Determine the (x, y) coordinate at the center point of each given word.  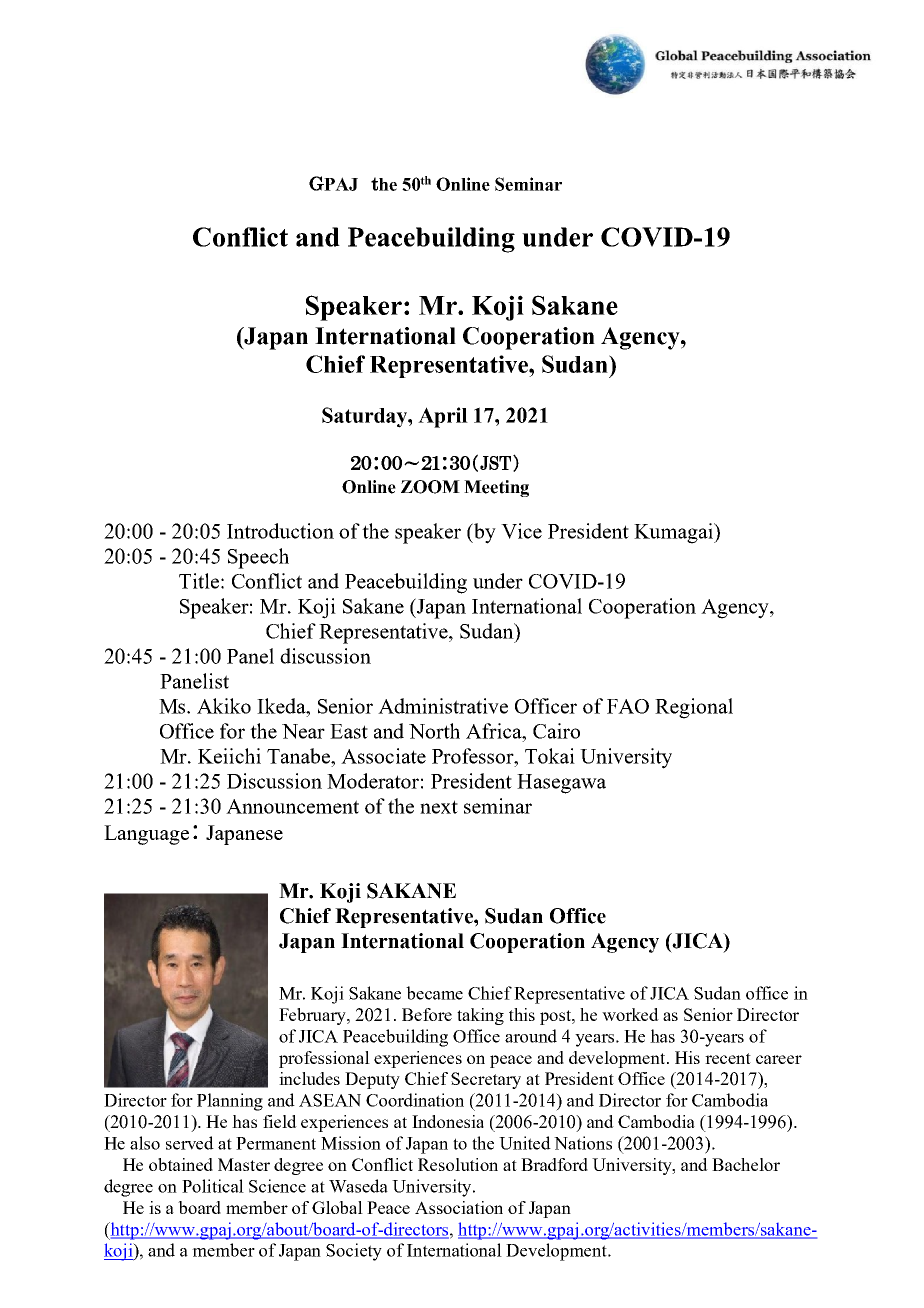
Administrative (443, 706)
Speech (258, 558)
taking (480, 1016)
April (443, 417)
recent (728, 1058)
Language (146, 835)
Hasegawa (561, 784)
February (313, 1016)
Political (213, 1186)
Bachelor (746, 1164)
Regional (694, 708)
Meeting (496, 488)
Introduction (280, 531)
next (439, 807)
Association (459, 1207)
